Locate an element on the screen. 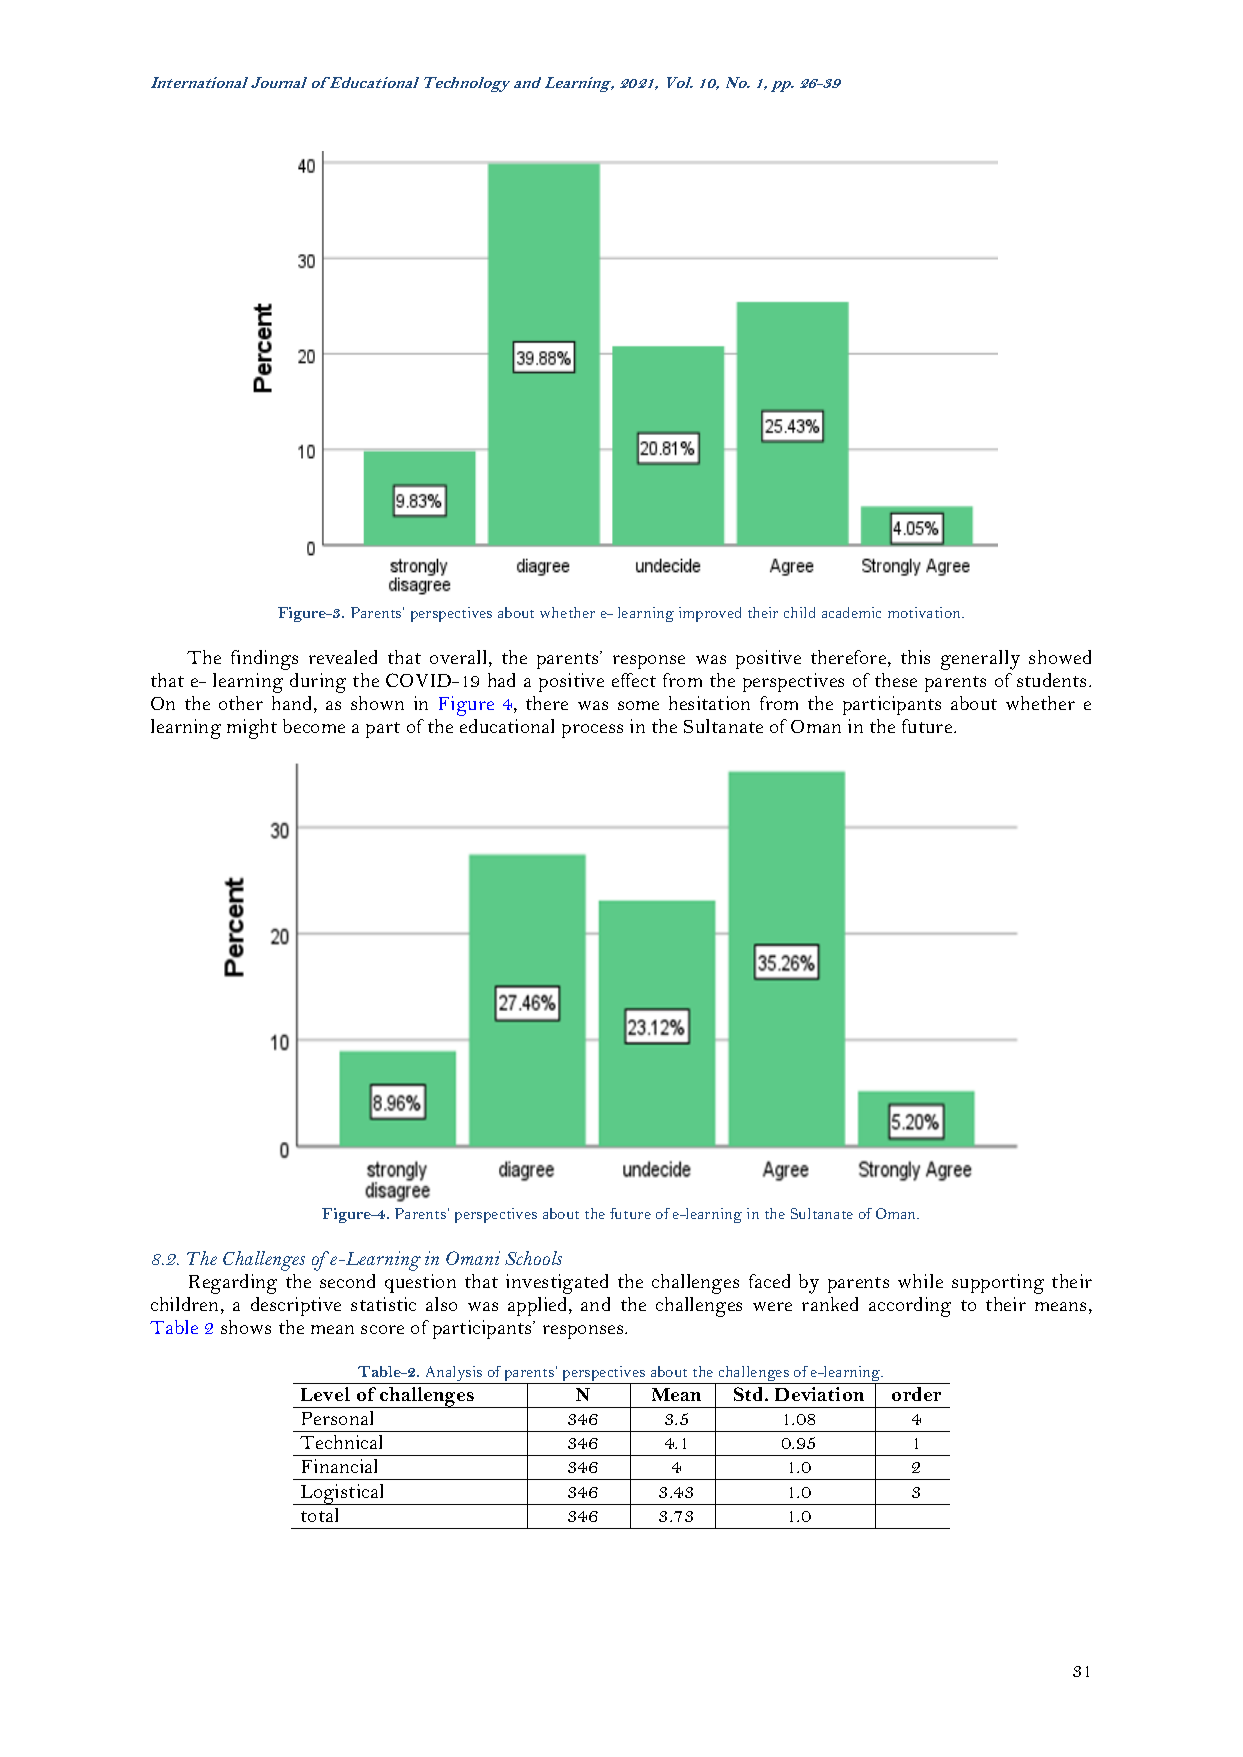  order is located at coordinates (916, 1394).
